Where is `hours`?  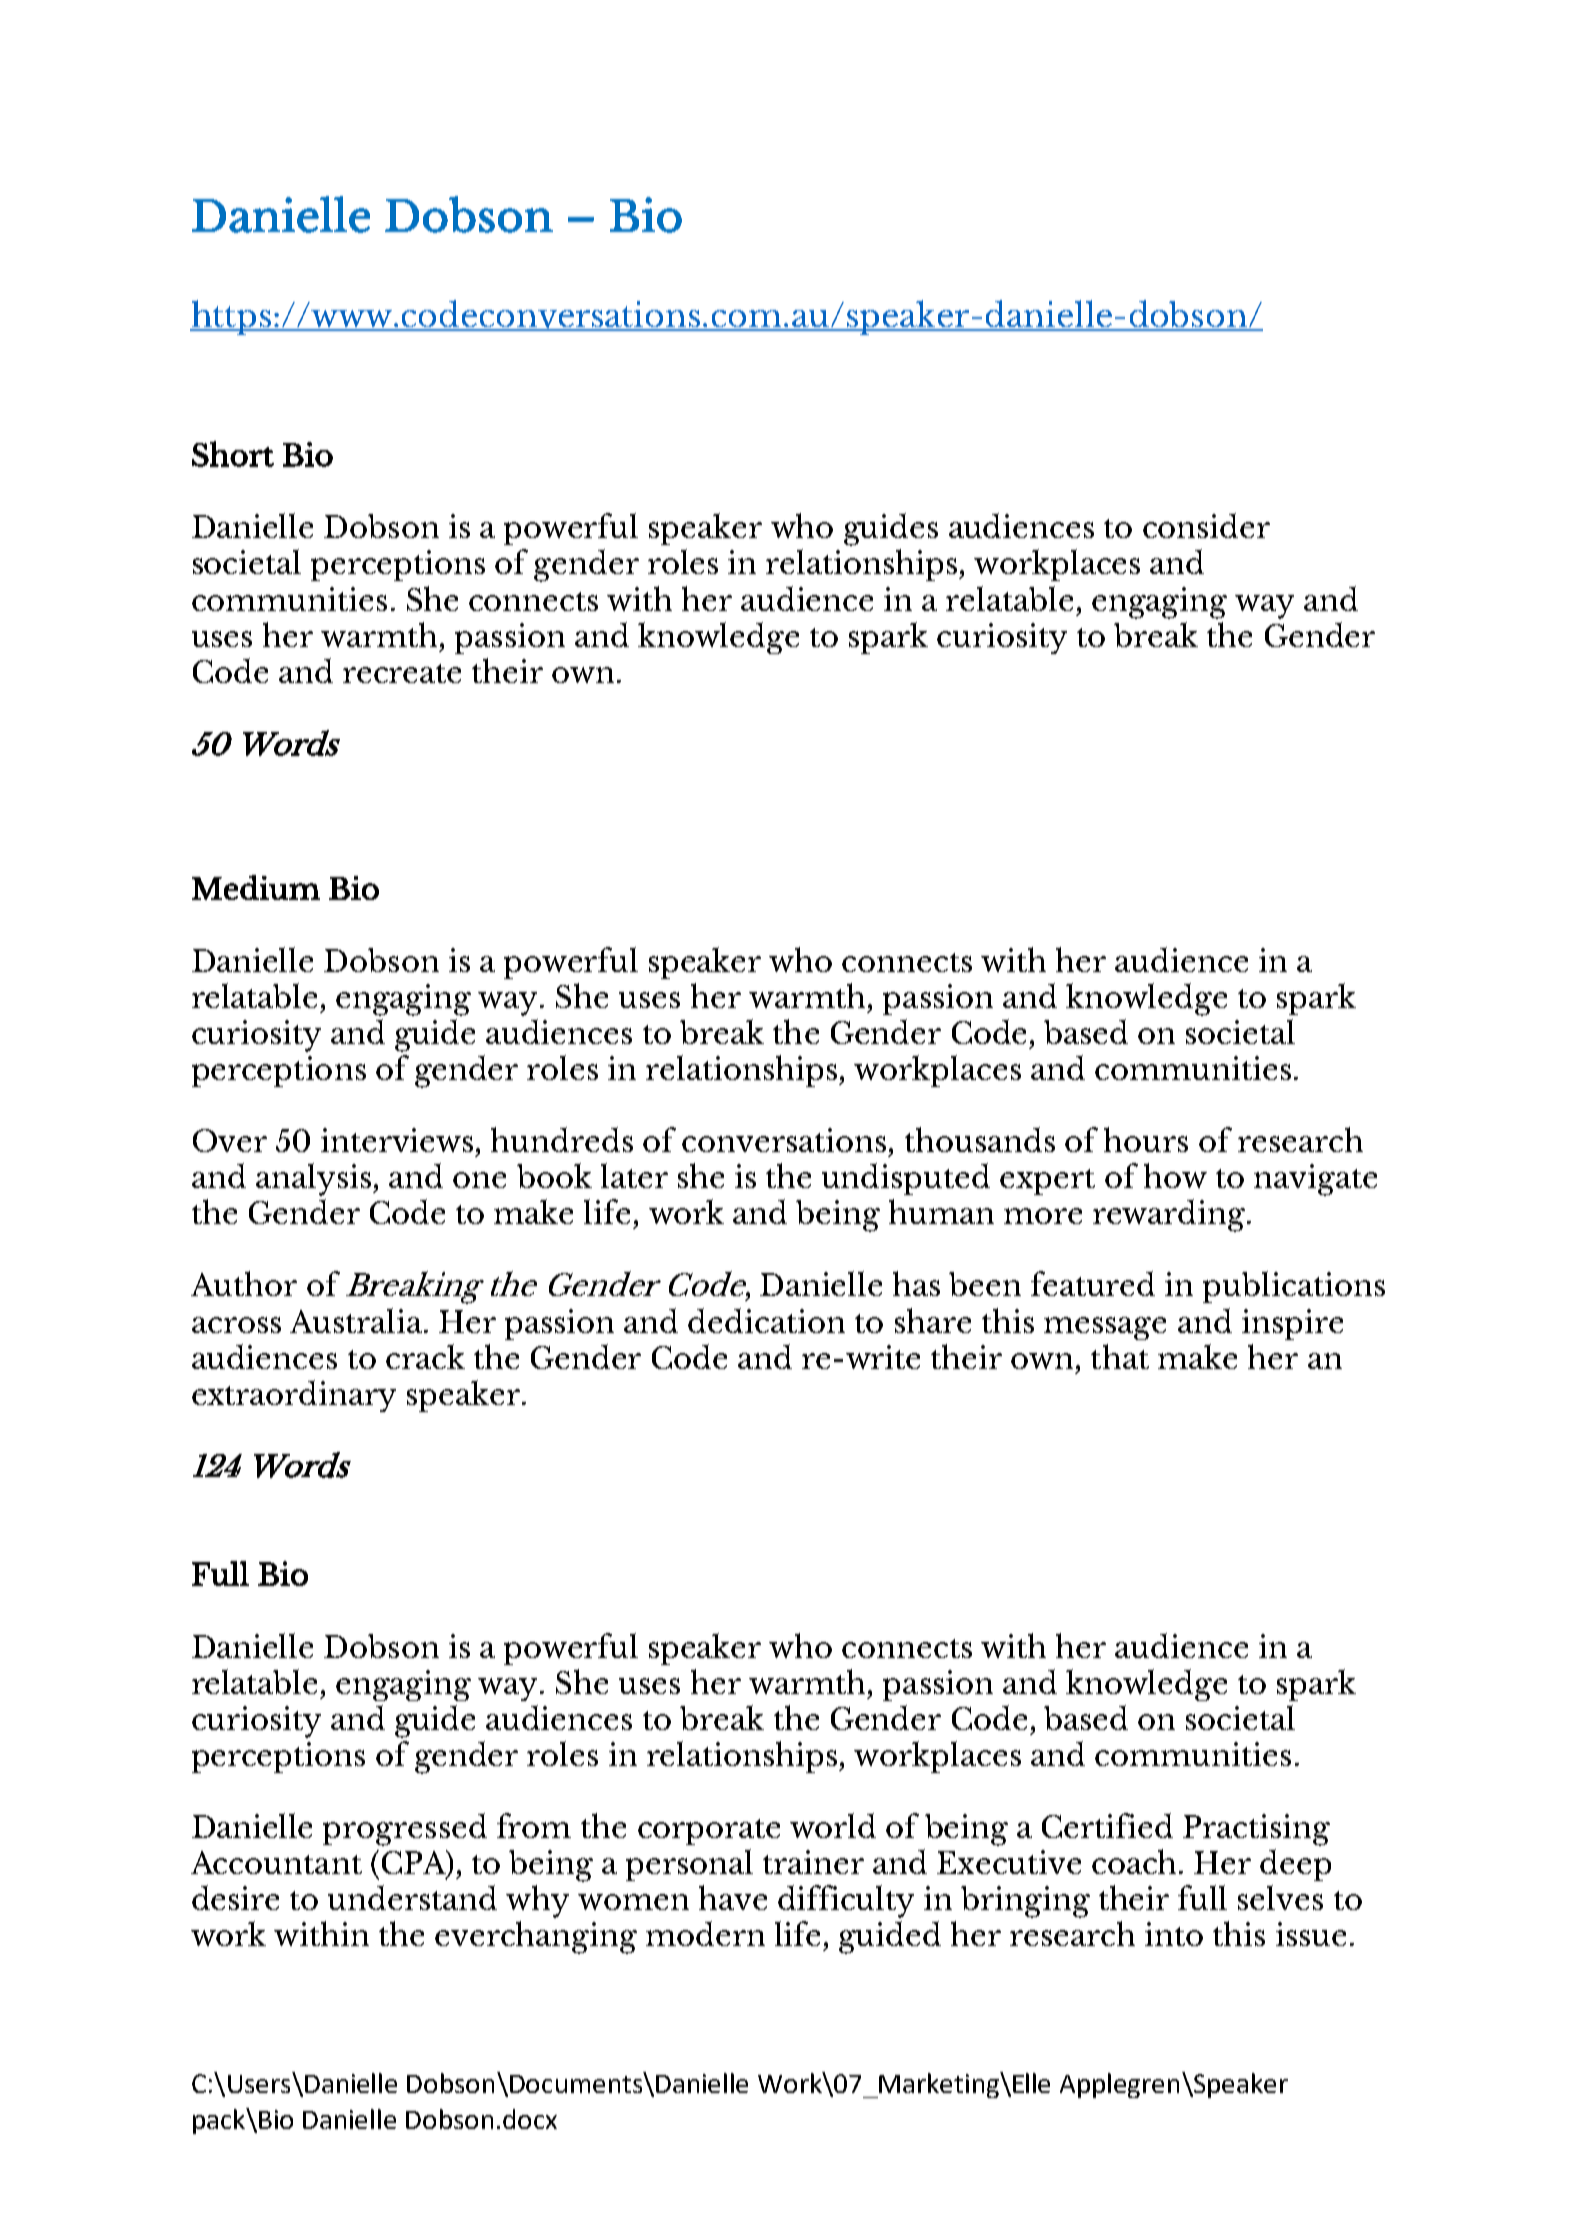 hours is located at coordinates (1146, 1139).
